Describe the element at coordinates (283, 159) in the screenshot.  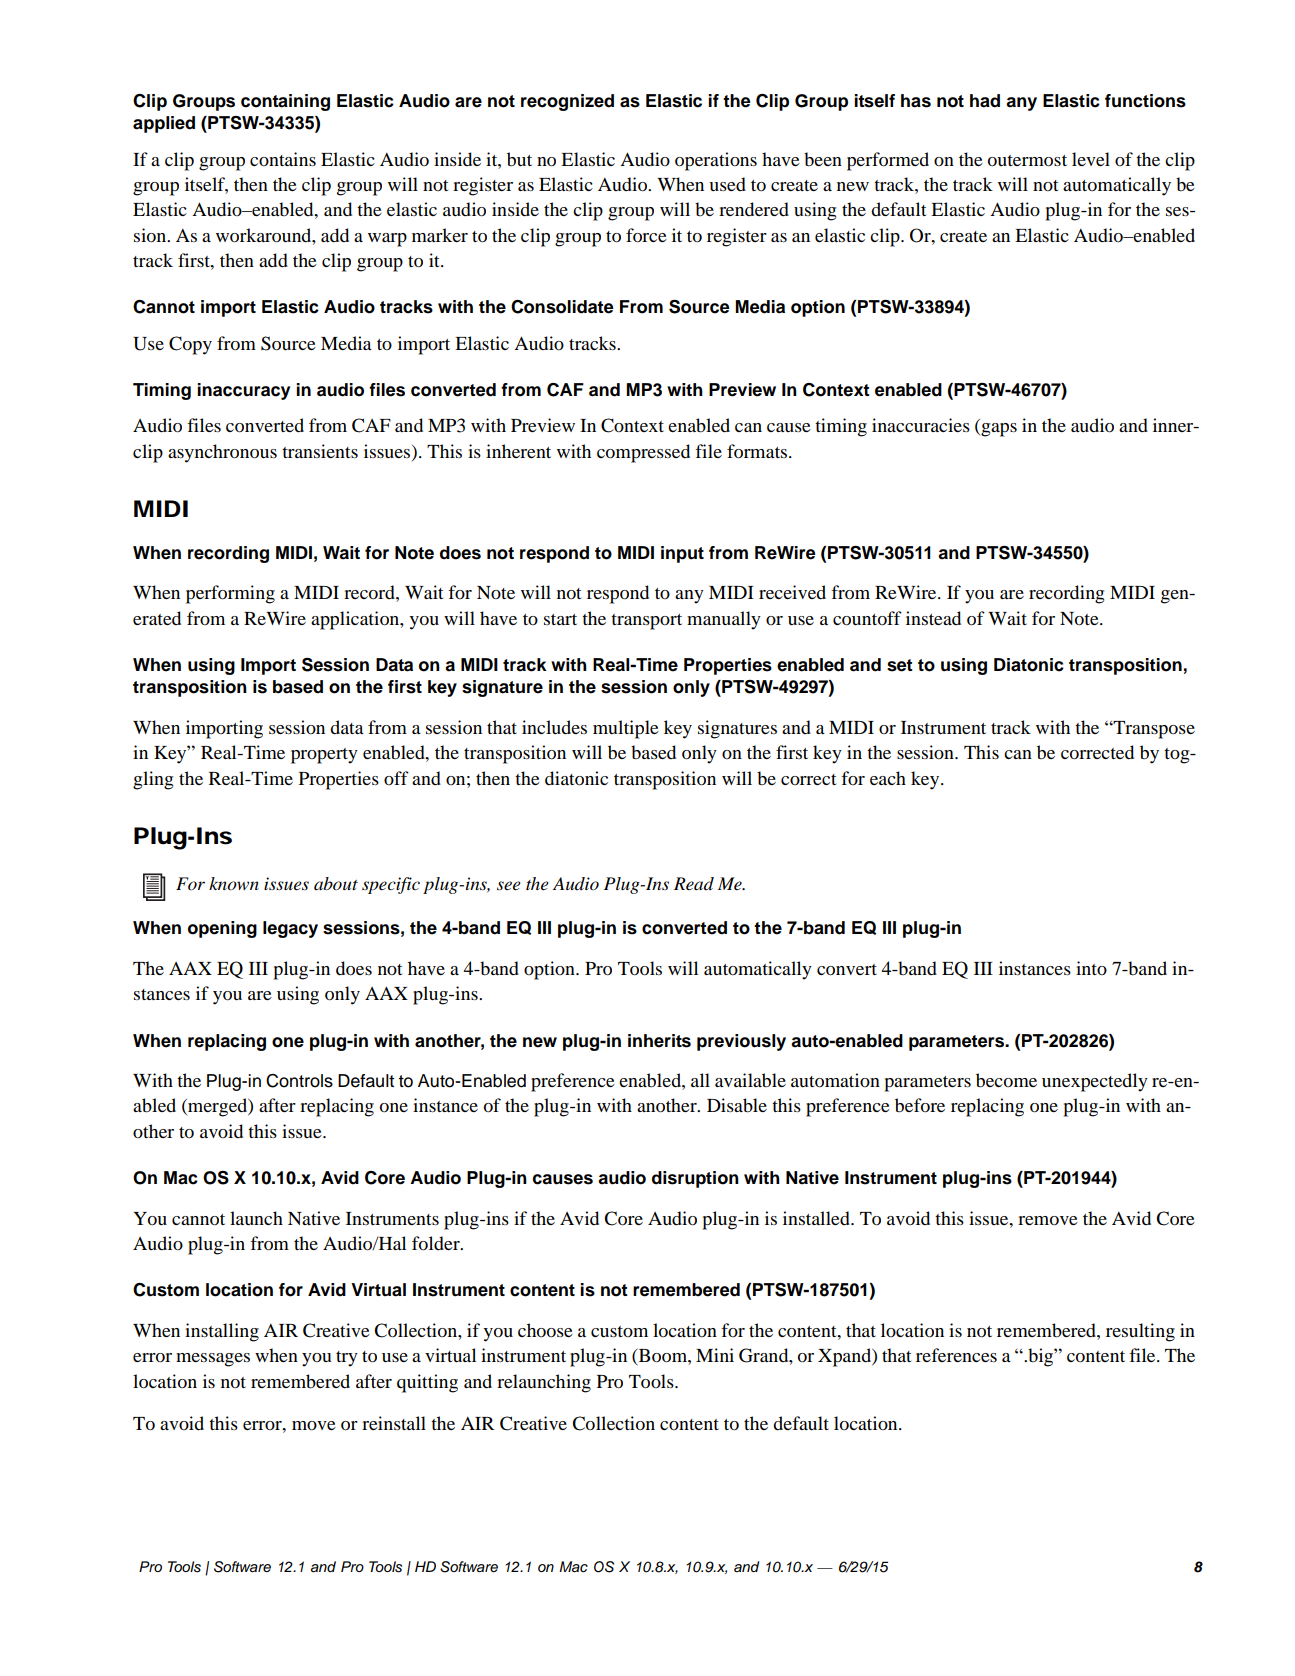
I see `contains` at that location.
